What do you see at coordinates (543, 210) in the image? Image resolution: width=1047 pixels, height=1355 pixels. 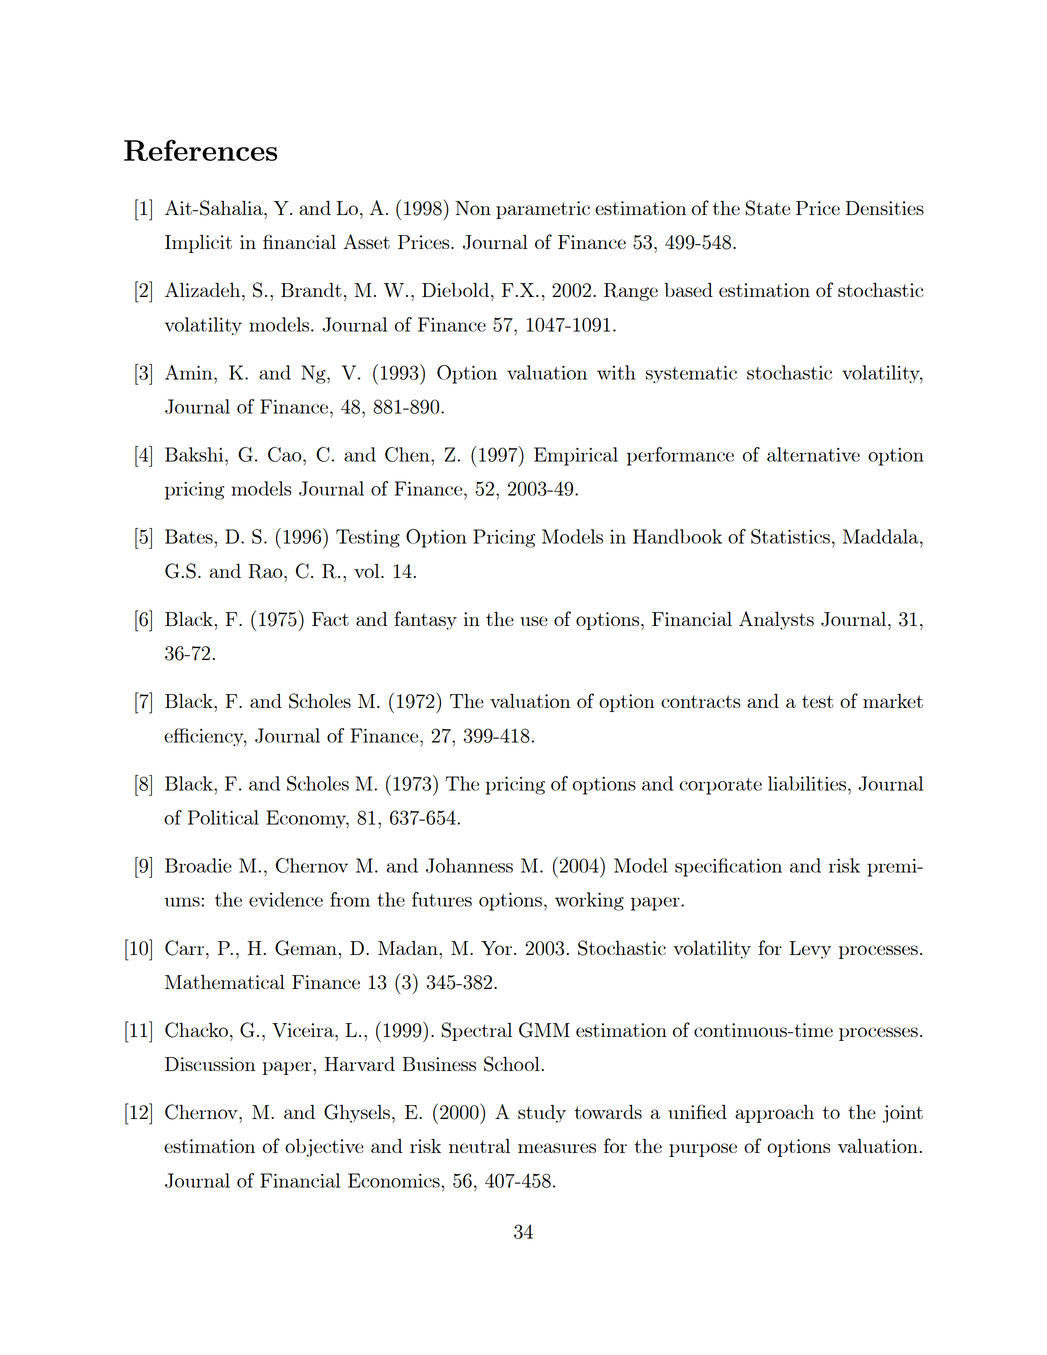 I see `parametric` at bounding box center [543, 210].
